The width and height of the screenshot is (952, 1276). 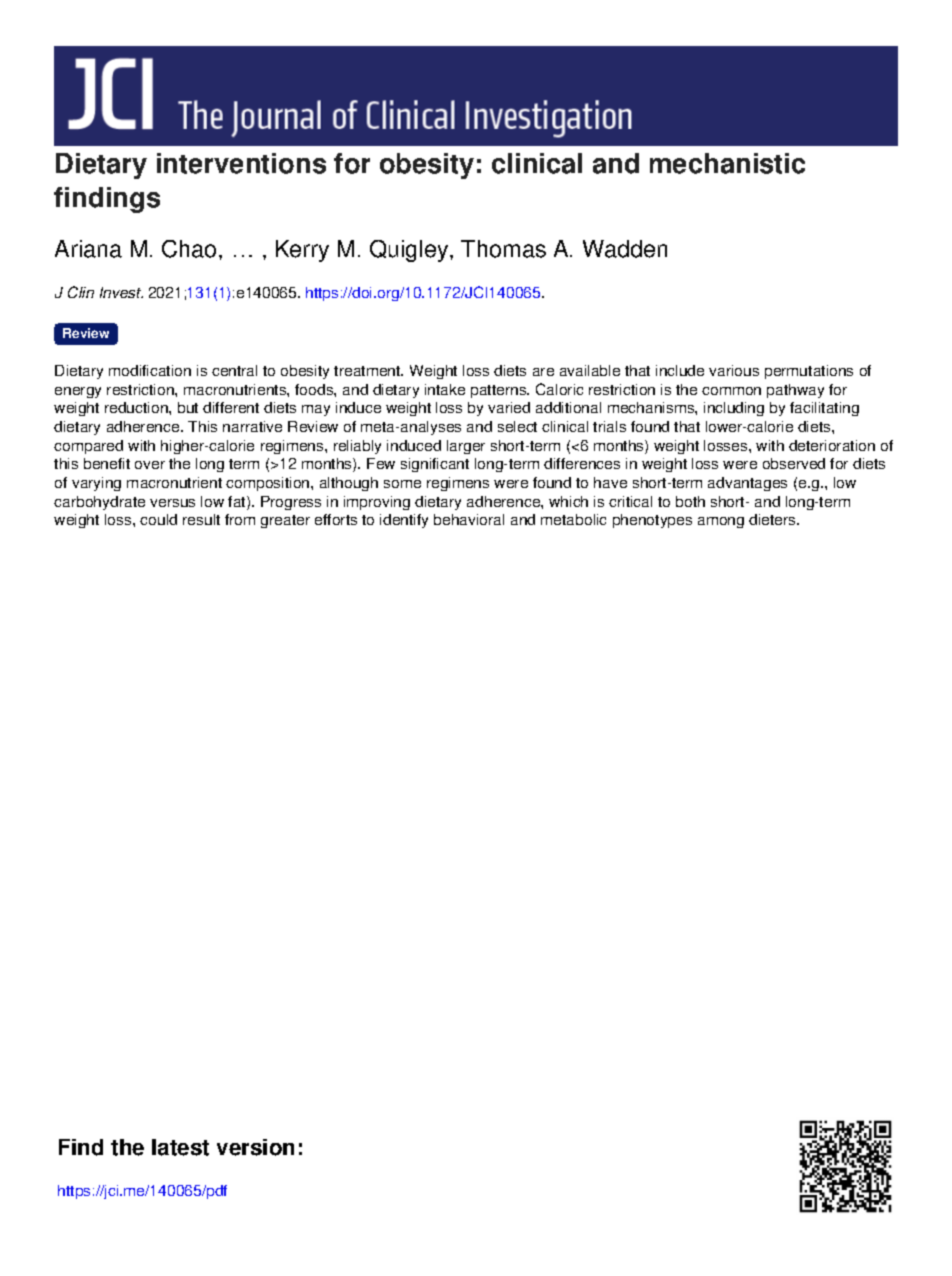 What do you see at coordinates (469, 519) in the screenshot?
I see `behavioral` at bounding box center [469, 519].
